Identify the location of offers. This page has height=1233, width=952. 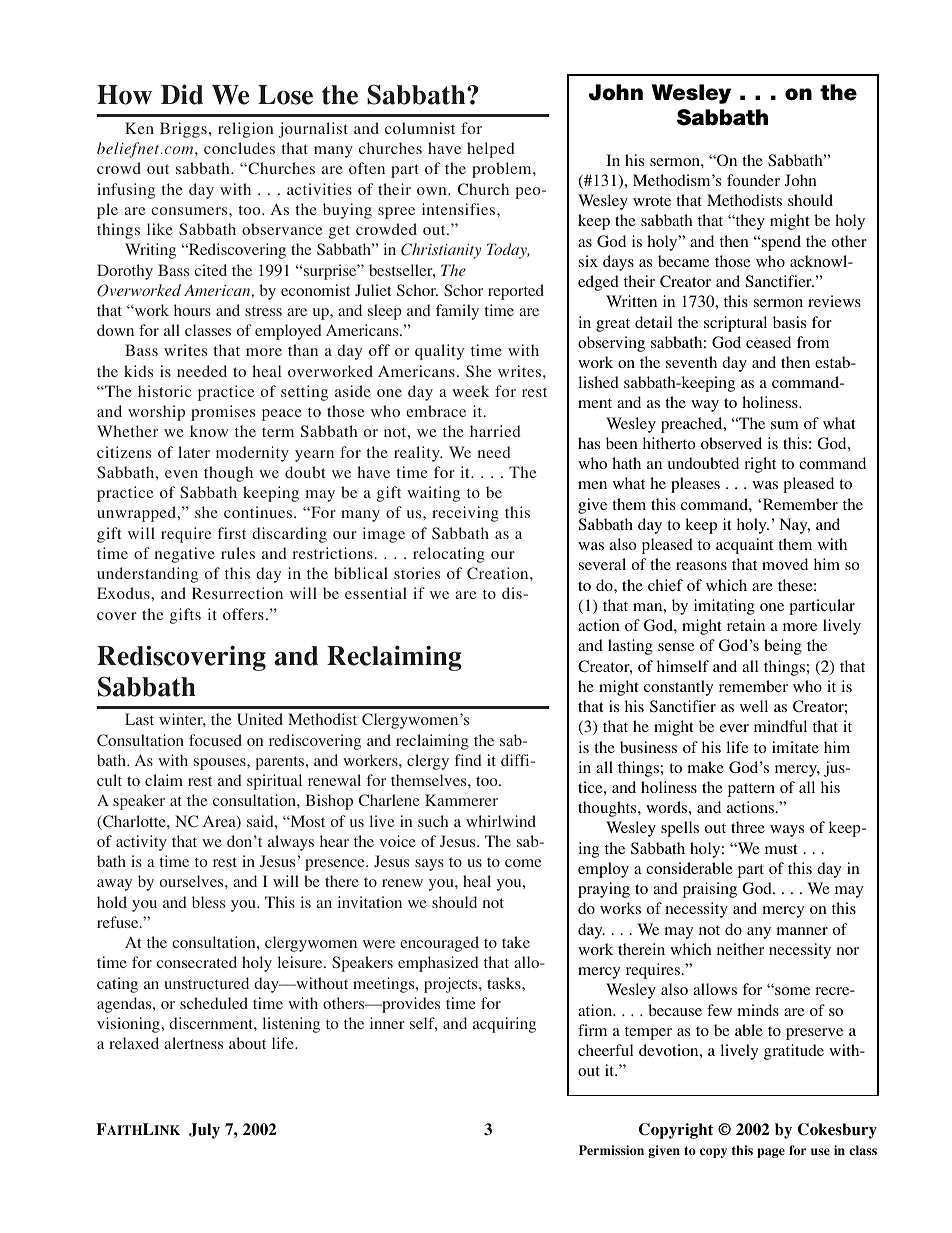
(243, 614).
